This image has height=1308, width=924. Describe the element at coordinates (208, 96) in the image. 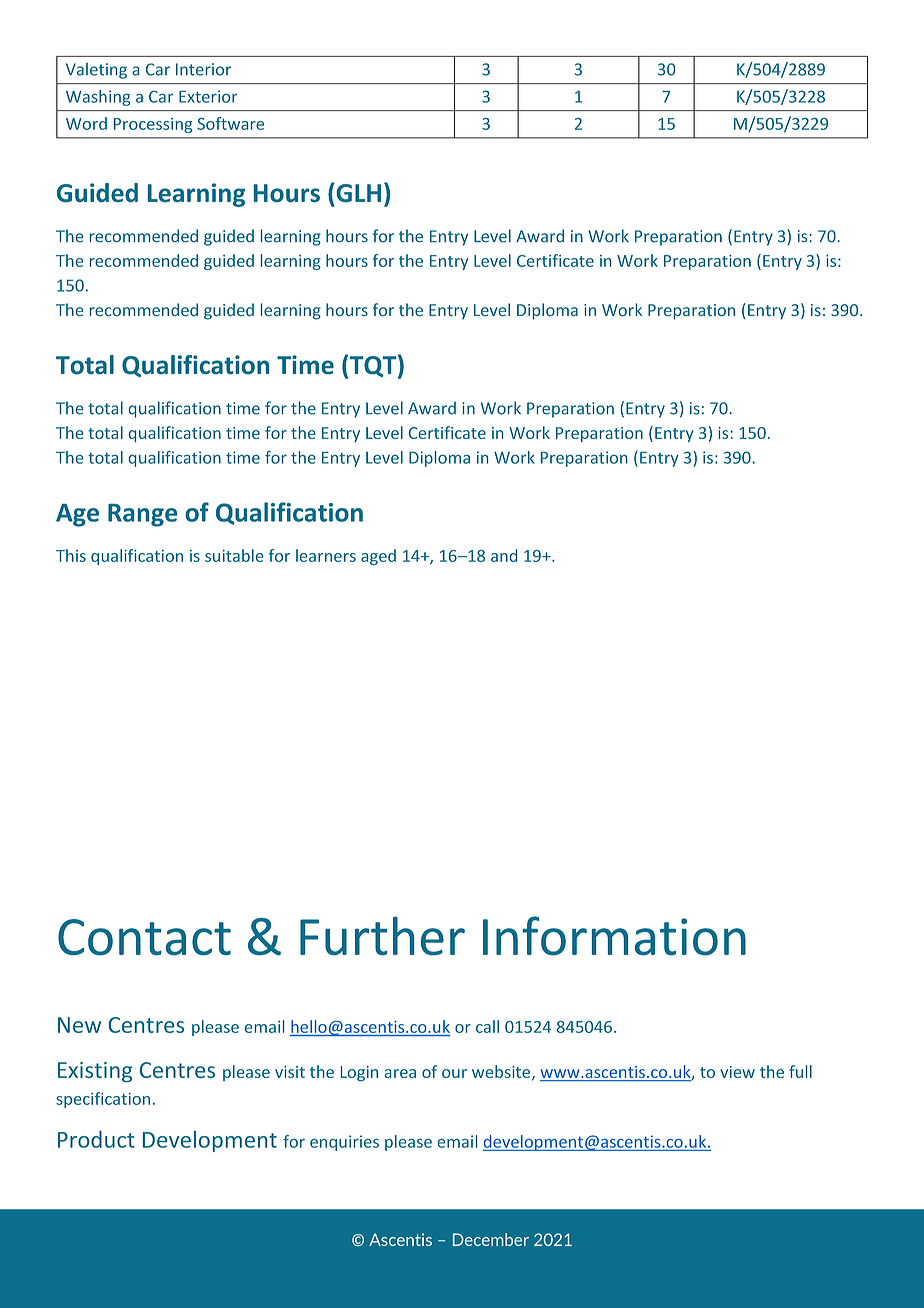

I see `Exterior` at that location.
